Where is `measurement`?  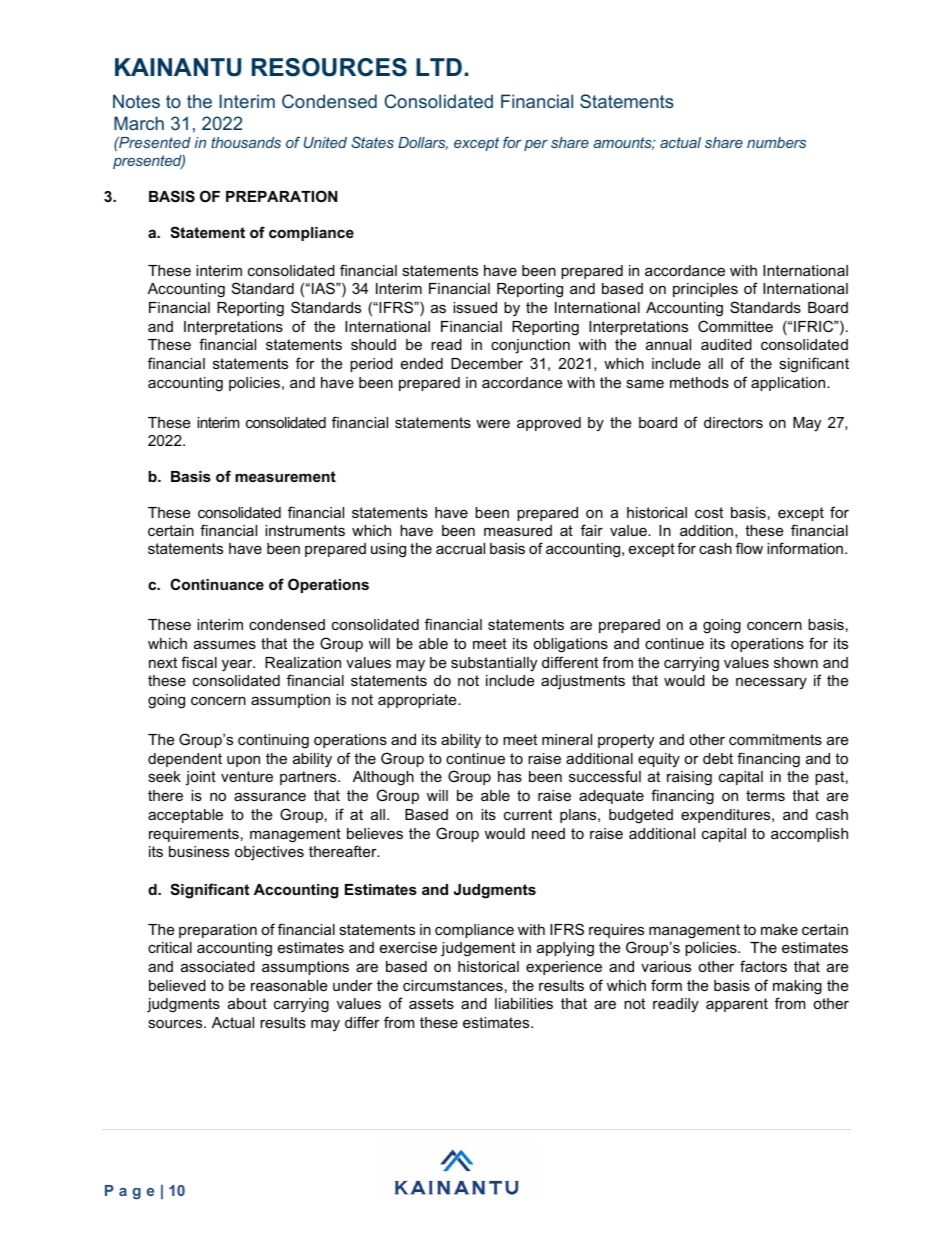
measurement is located at coordinates (285, 476).
